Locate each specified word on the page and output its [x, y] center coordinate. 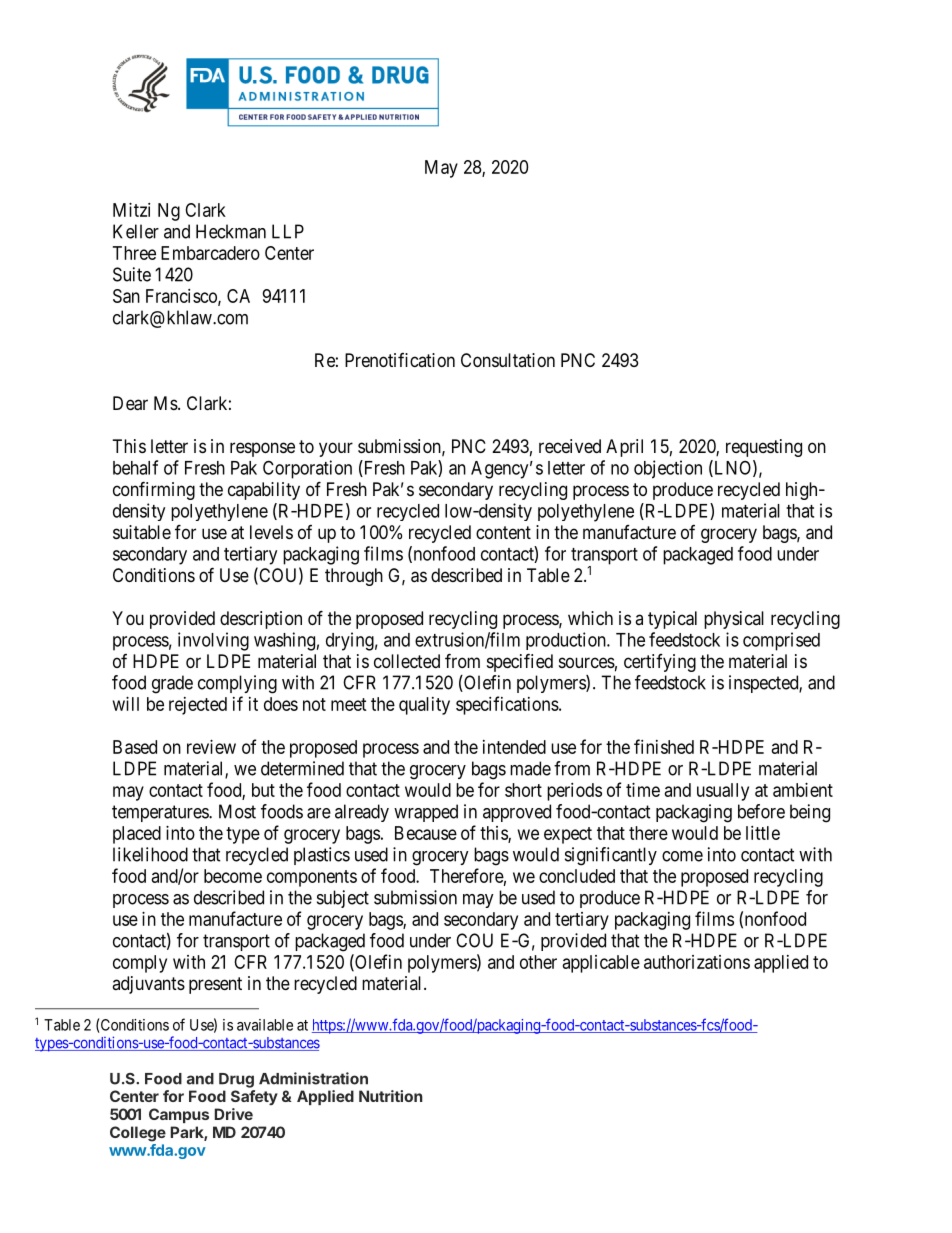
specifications [508, 705]
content [503, 532]
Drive [234, 1114]
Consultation [508, 360]
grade [172, 684]
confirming [154, 490]
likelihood [150, 854]
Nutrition [391, 1096]
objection [668, 469]
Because [426, 833]
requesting [764, 448]
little [763, 833]
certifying [660, 663]
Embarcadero [210, 253]
